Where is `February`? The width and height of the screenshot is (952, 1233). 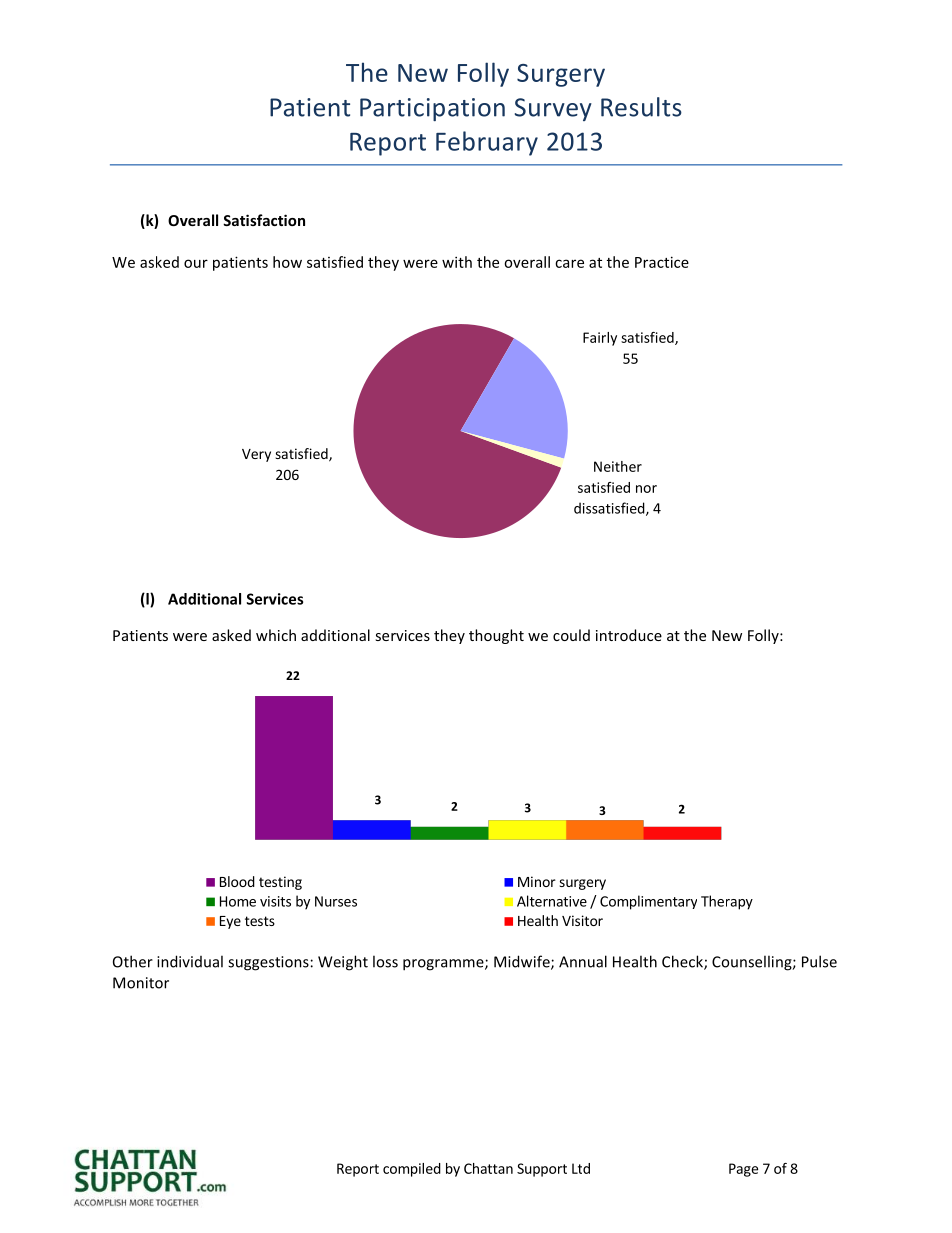
February is located at coordinates (487, 143).
